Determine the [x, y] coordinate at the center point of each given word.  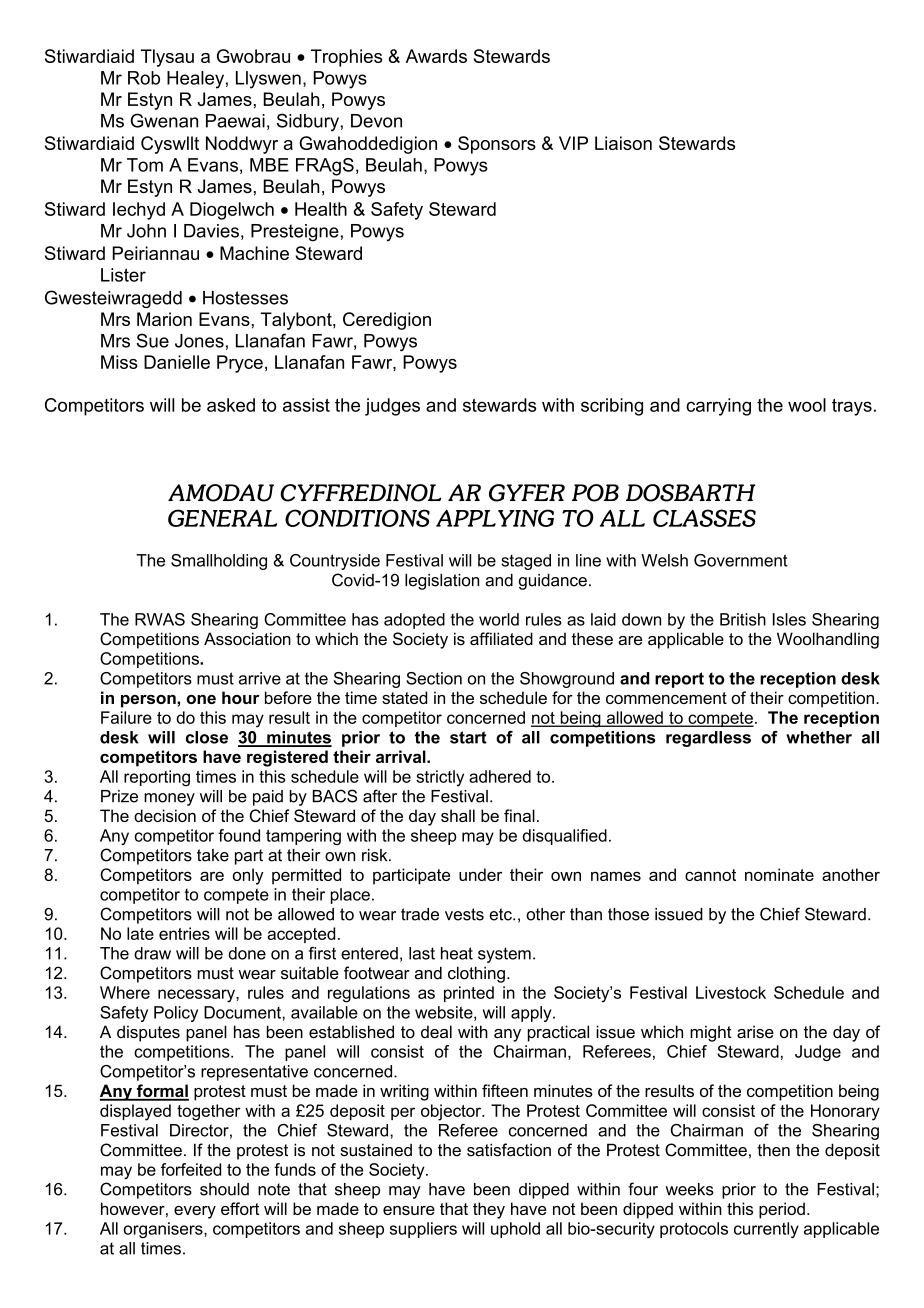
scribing [612, 407]
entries [184, 933]
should [224, 1189]
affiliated [501, 638]
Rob [144, 78]
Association [247, 638]
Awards [436, 56]
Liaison [623, 143]
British [743, 619]
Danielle [177, 362]
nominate [779, 874]
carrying [718, 407]
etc [501, 914]
